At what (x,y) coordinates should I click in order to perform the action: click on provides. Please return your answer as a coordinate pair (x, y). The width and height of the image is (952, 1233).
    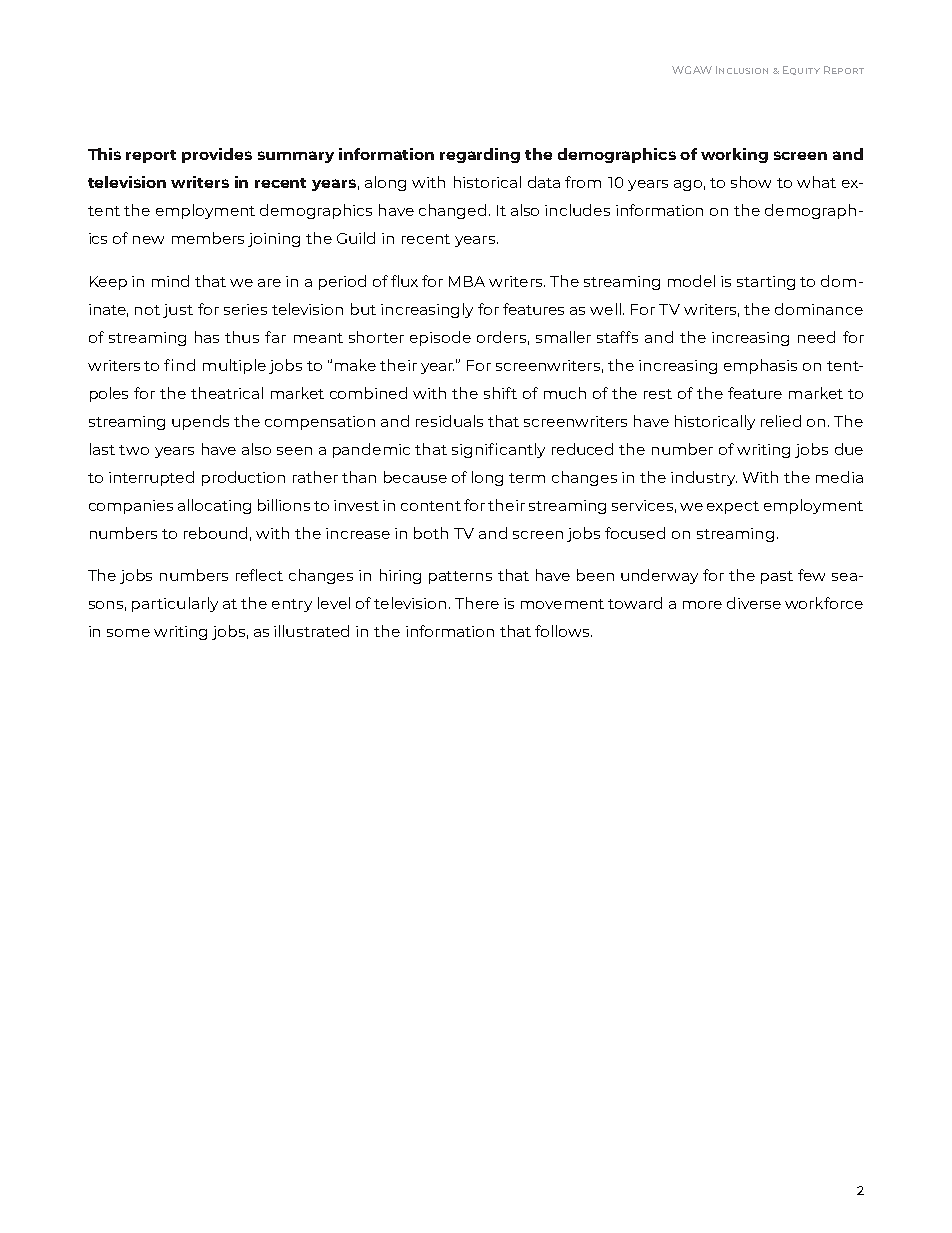
    Looking at the image, I should click on (217, 155).
